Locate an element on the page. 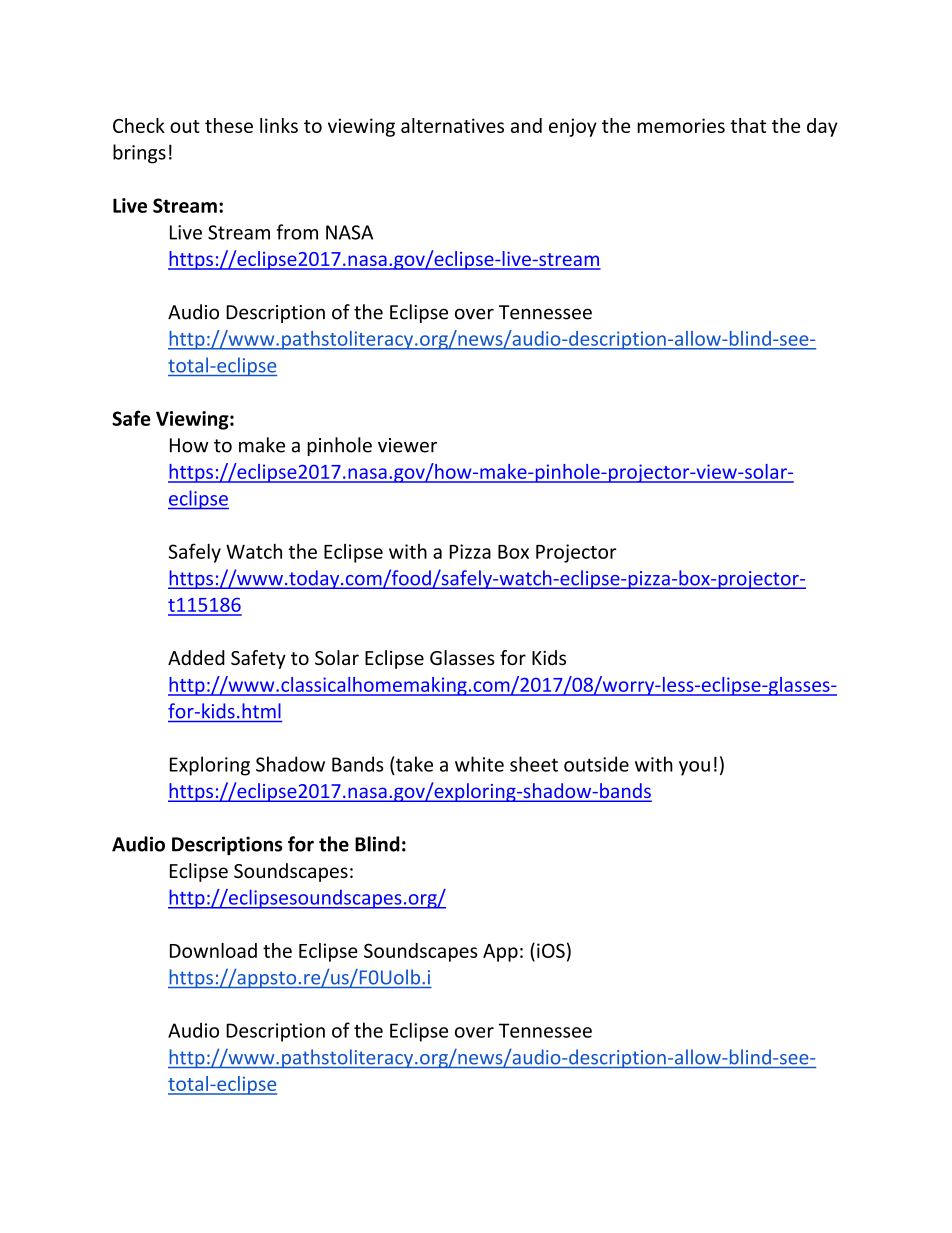 The height and width of the page is (1233, 952). take is located at coordinates (413, 764).
